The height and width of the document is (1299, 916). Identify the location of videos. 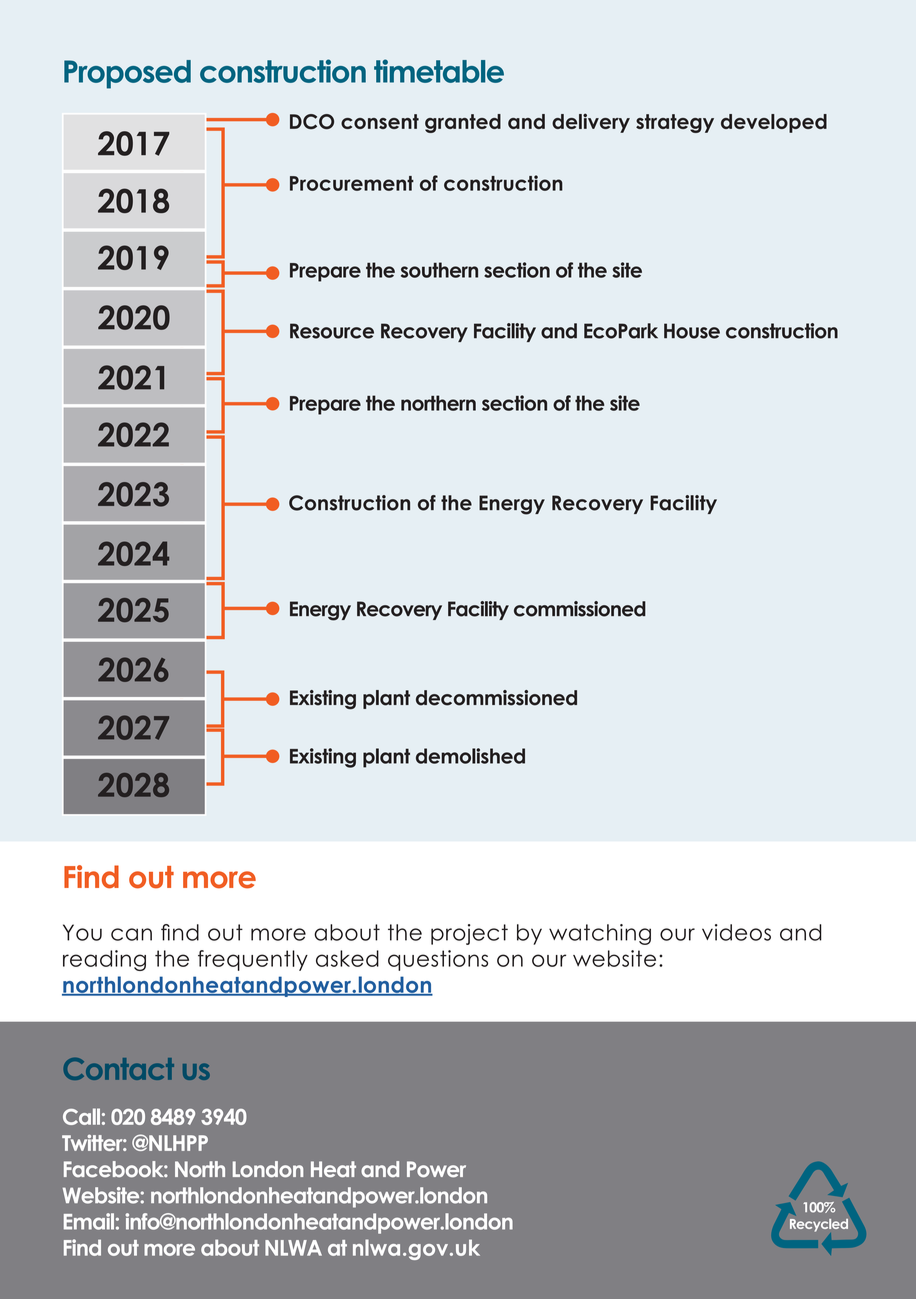
(736, 932).
